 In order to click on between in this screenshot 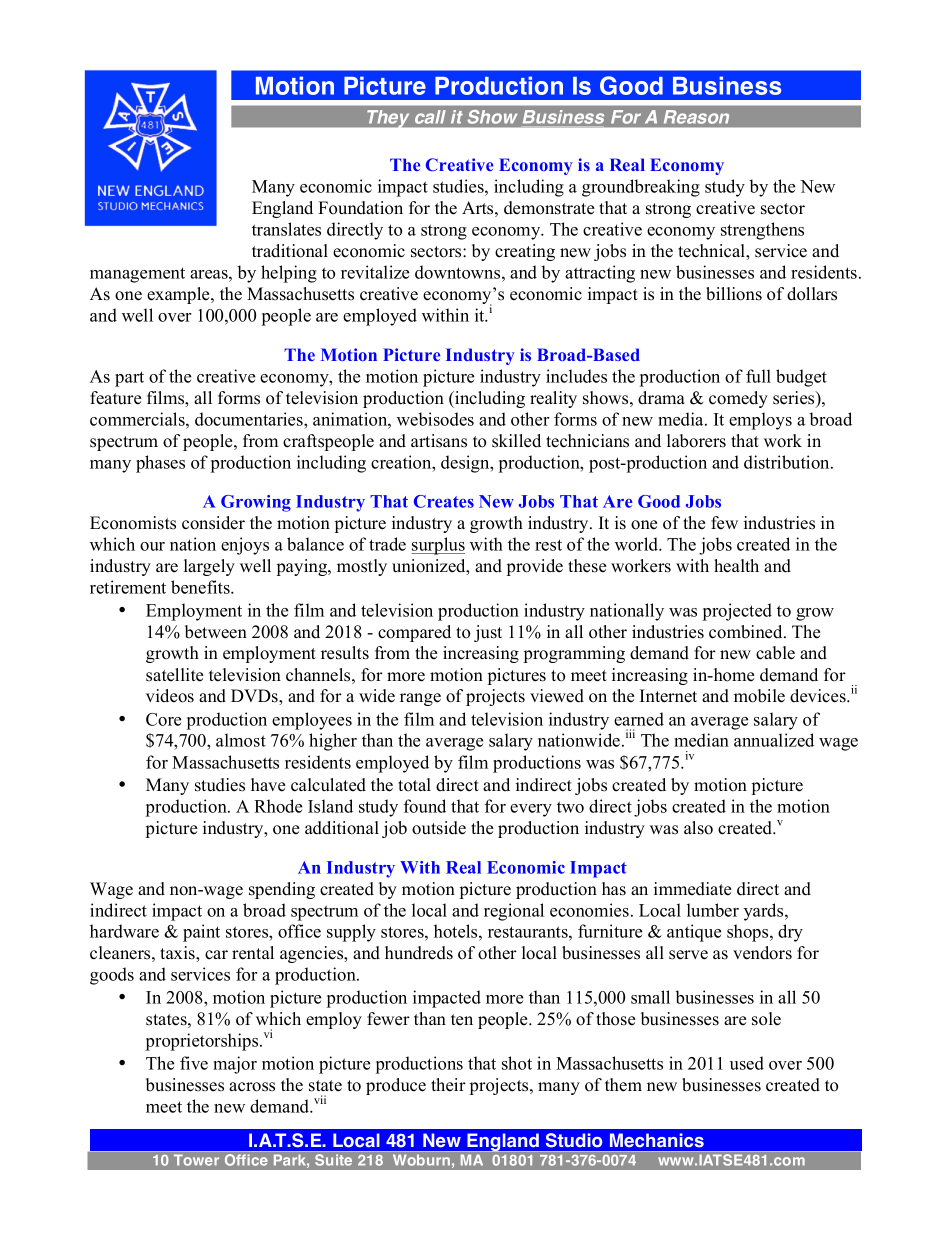, I will do `click(216, 632)`.
